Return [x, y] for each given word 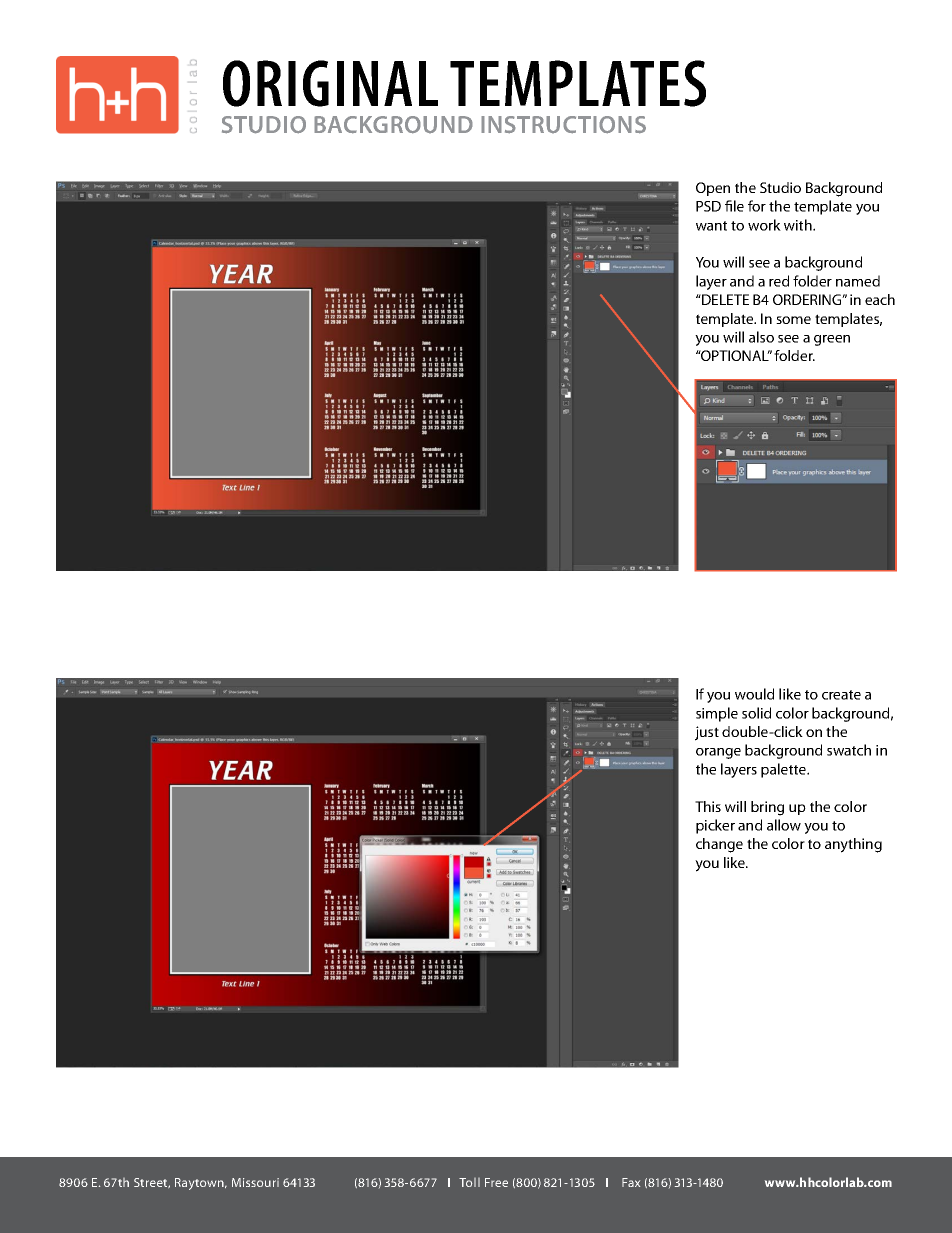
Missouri [255, 1182]
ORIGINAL [330, 83]
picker [715, 826]
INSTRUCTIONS [563, 125]
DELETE [724, 299]
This [708, 806]
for [757, 206]
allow [784, 825]
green [832, 340]
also [761, 337]
